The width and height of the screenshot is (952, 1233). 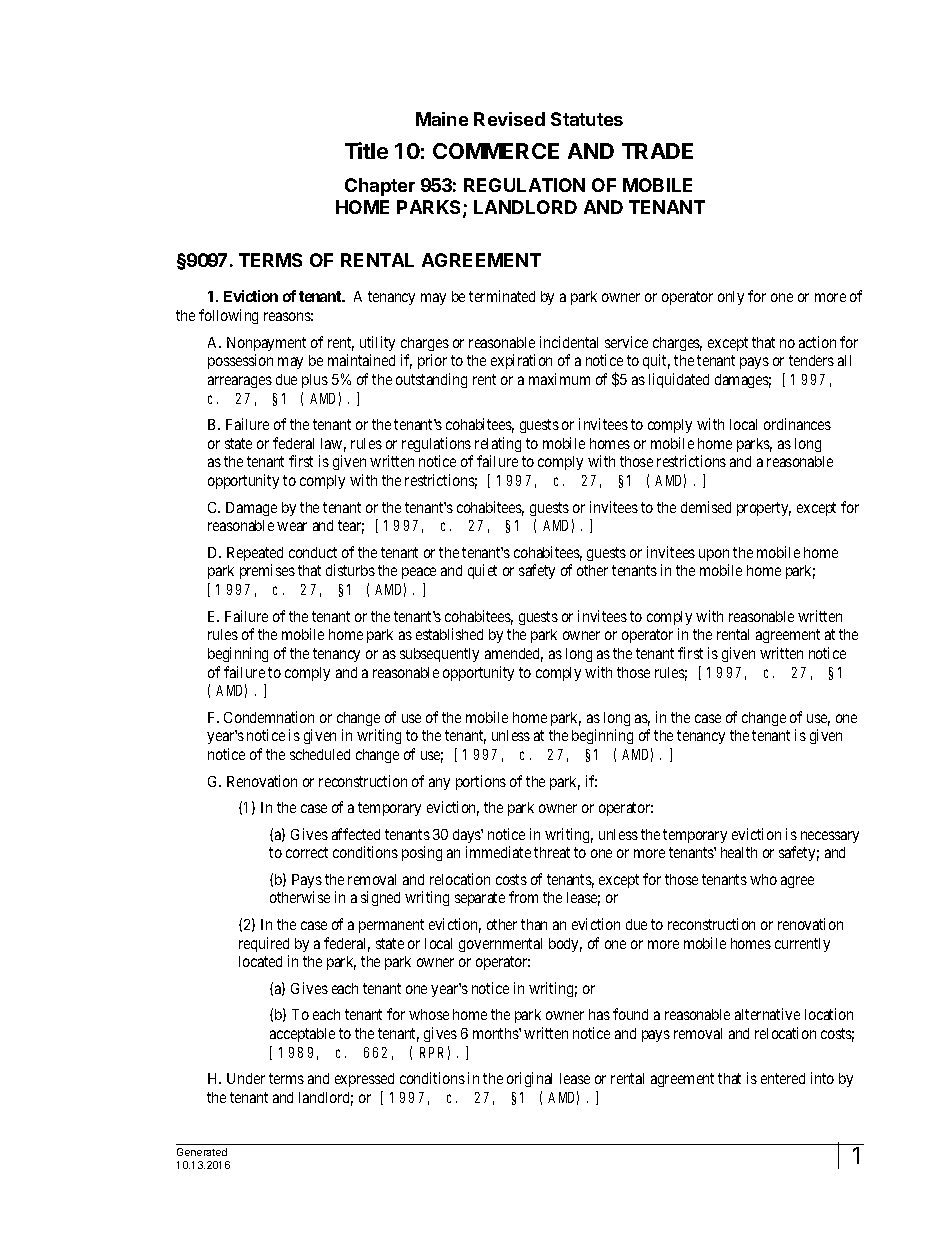 What do you see at coordinates (521, 361) in the screenshot?
I see `expiration` at bounding box center [521, 361].
